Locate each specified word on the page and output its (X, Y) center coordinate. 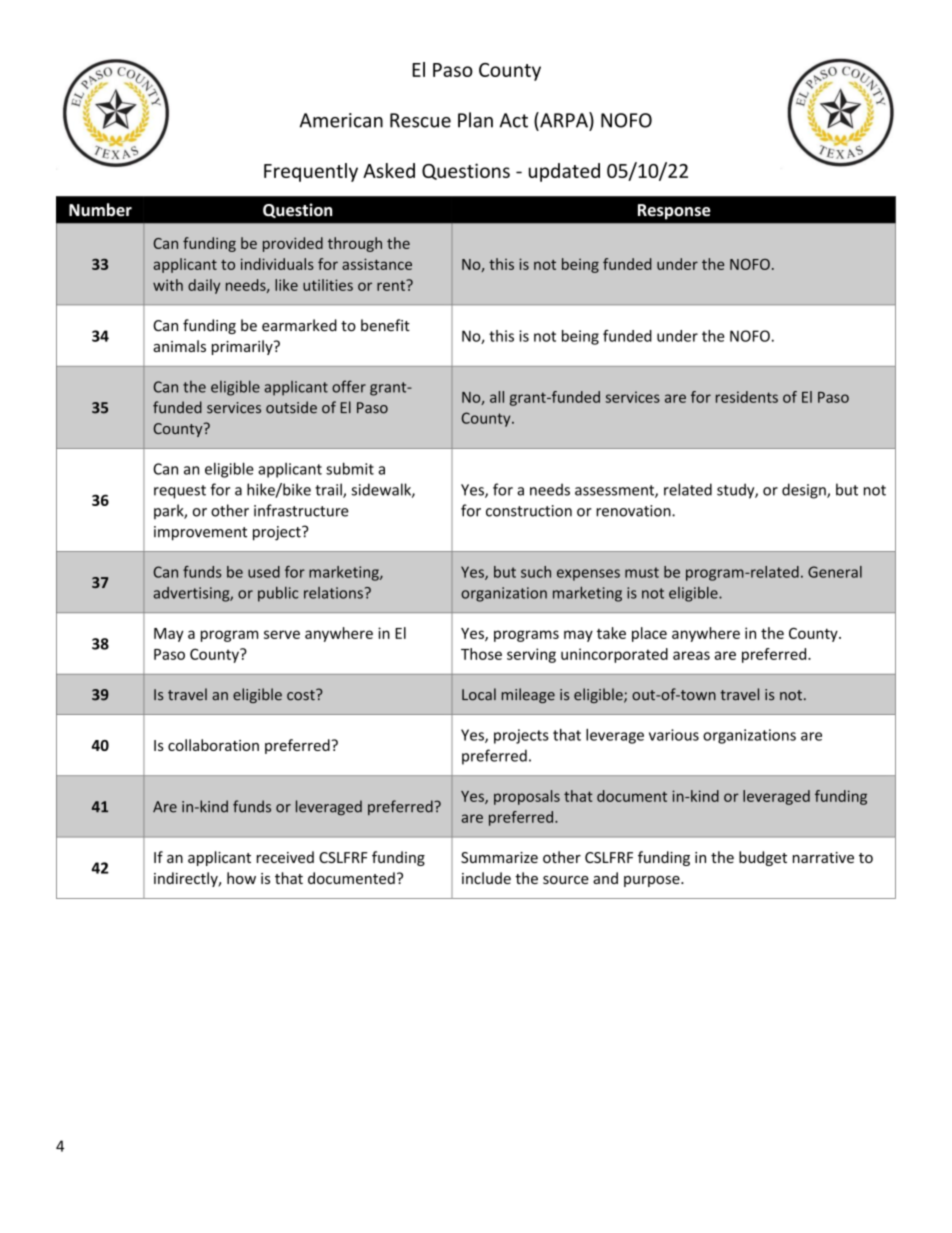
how (241, 878)
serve (282, 634)
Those (481, 654)
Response (674, 212)
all (497, 397)
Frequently (311, 172)
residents (747, 397)
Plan (475, 120)
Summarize (499, 857)
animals (179, 346)
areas (691, 655)
